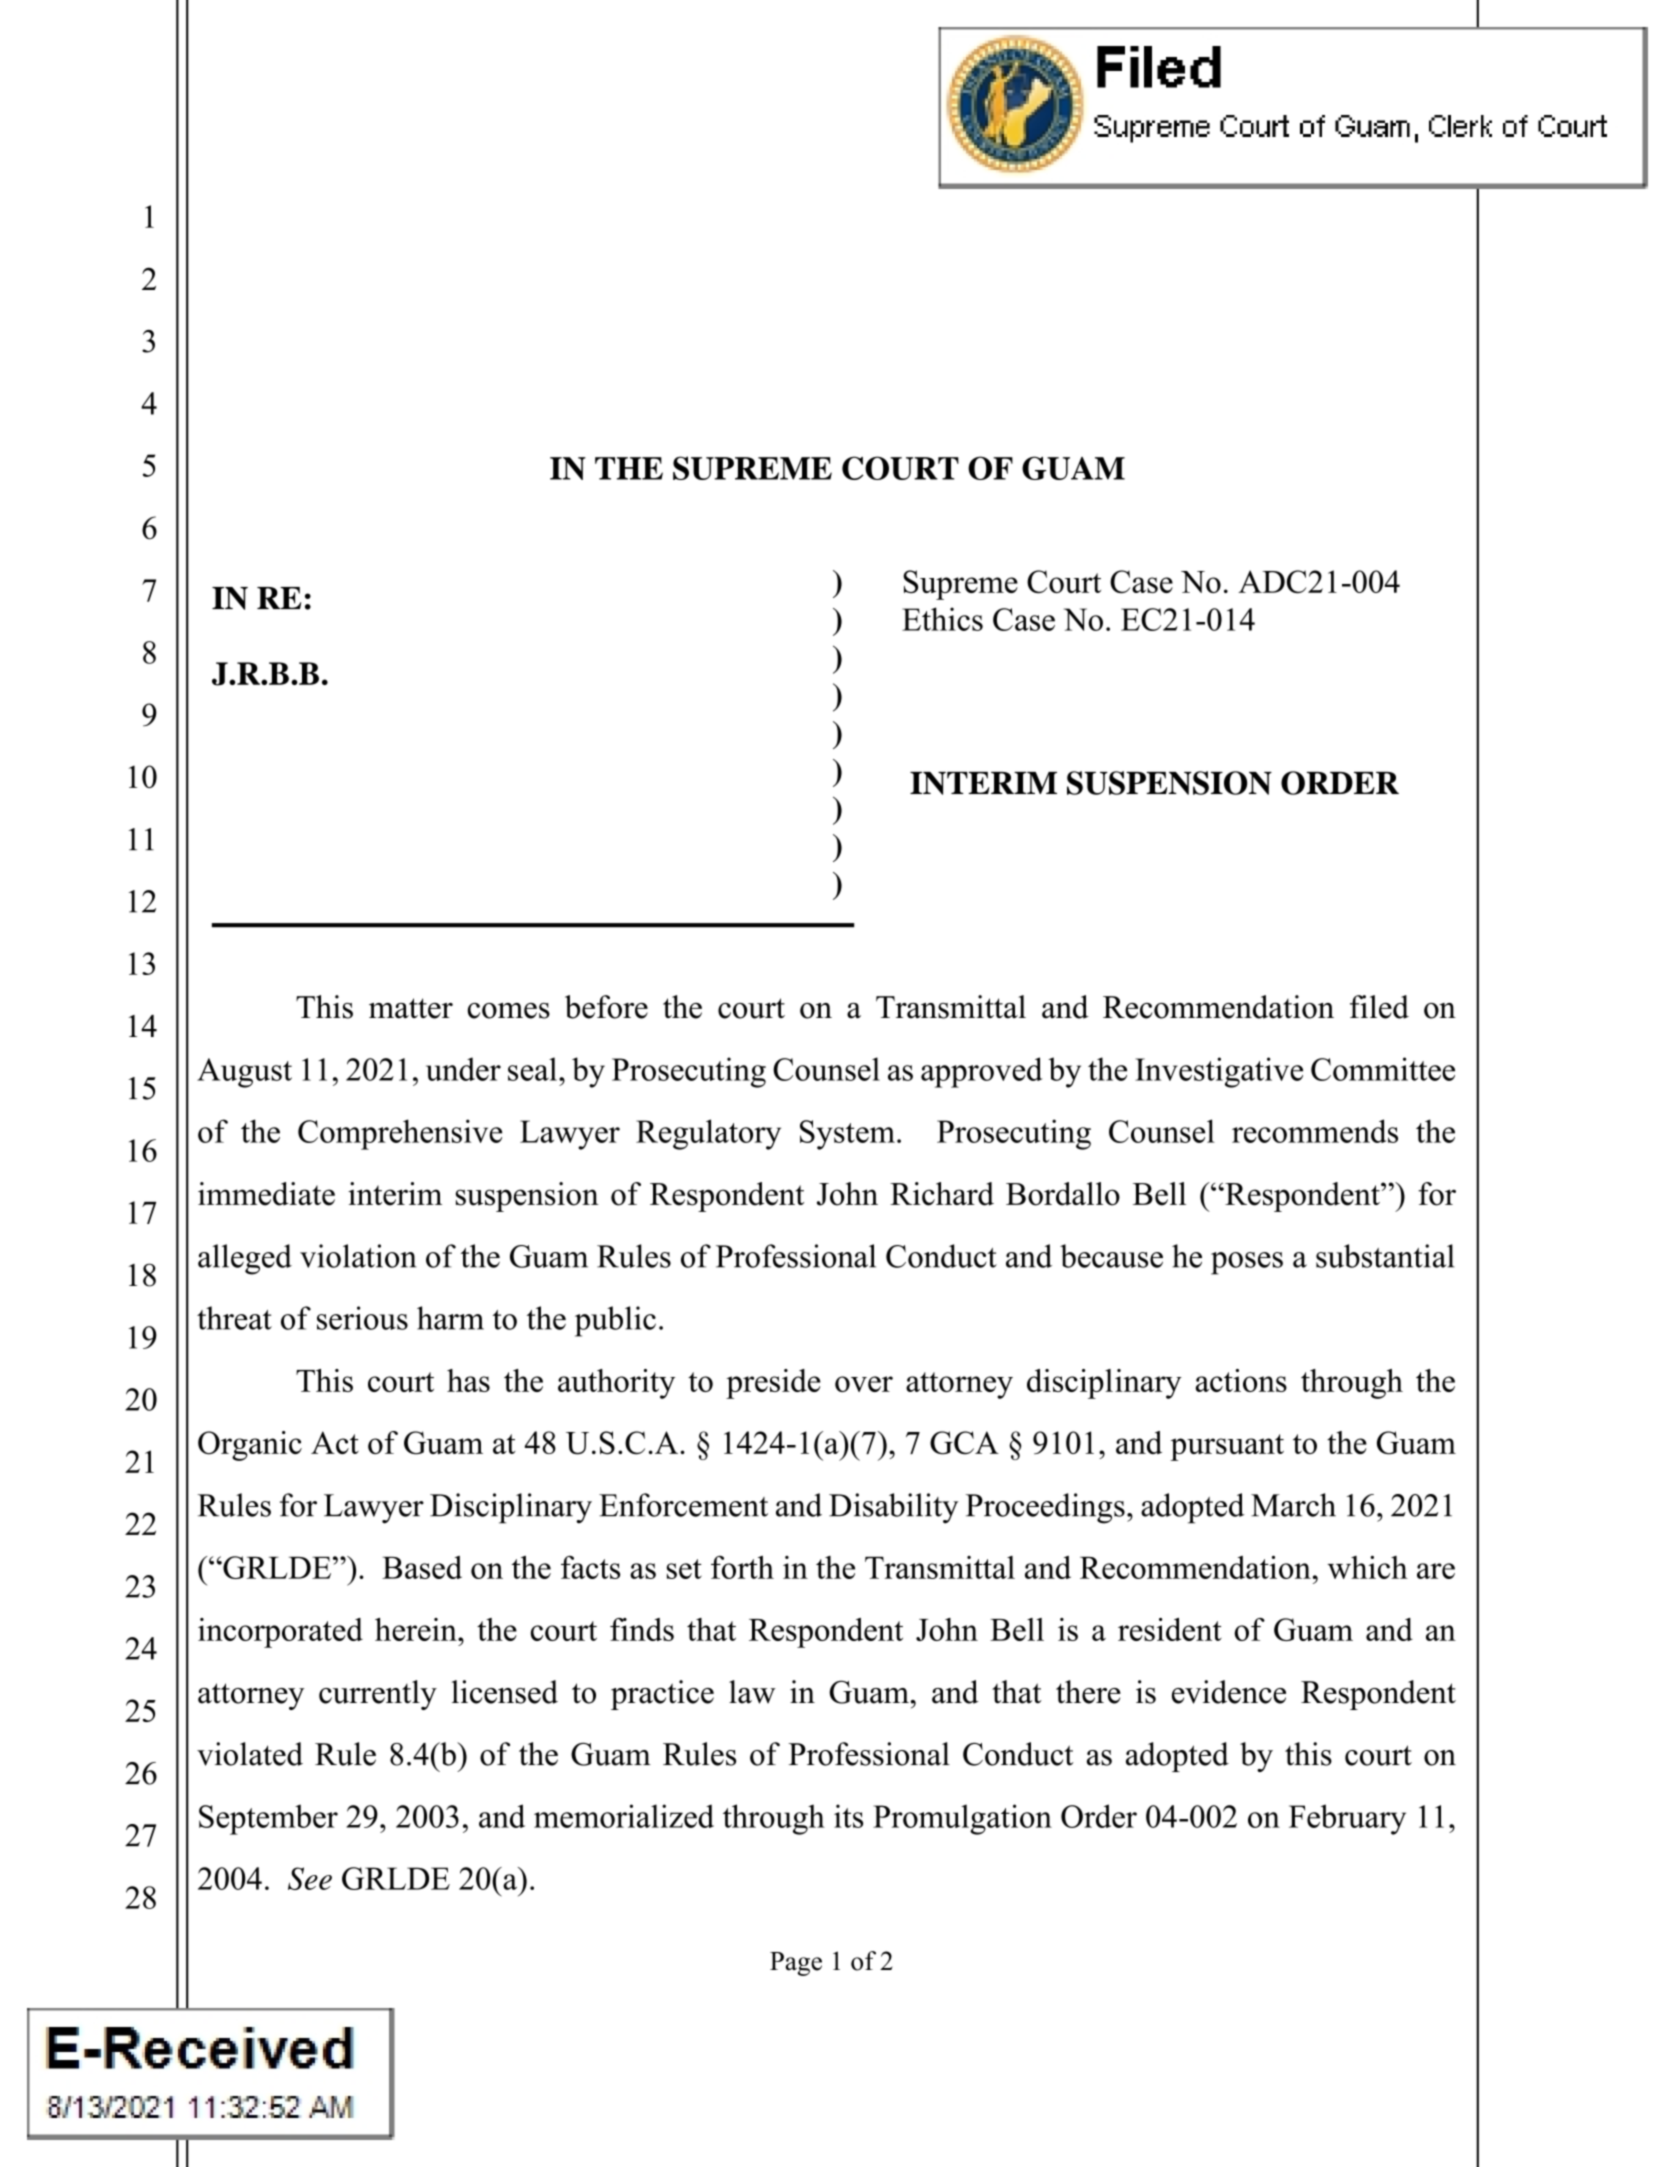 The width and height of the screenshot is (1675, 2167). I want to click on serious, so click(362, 1318).
